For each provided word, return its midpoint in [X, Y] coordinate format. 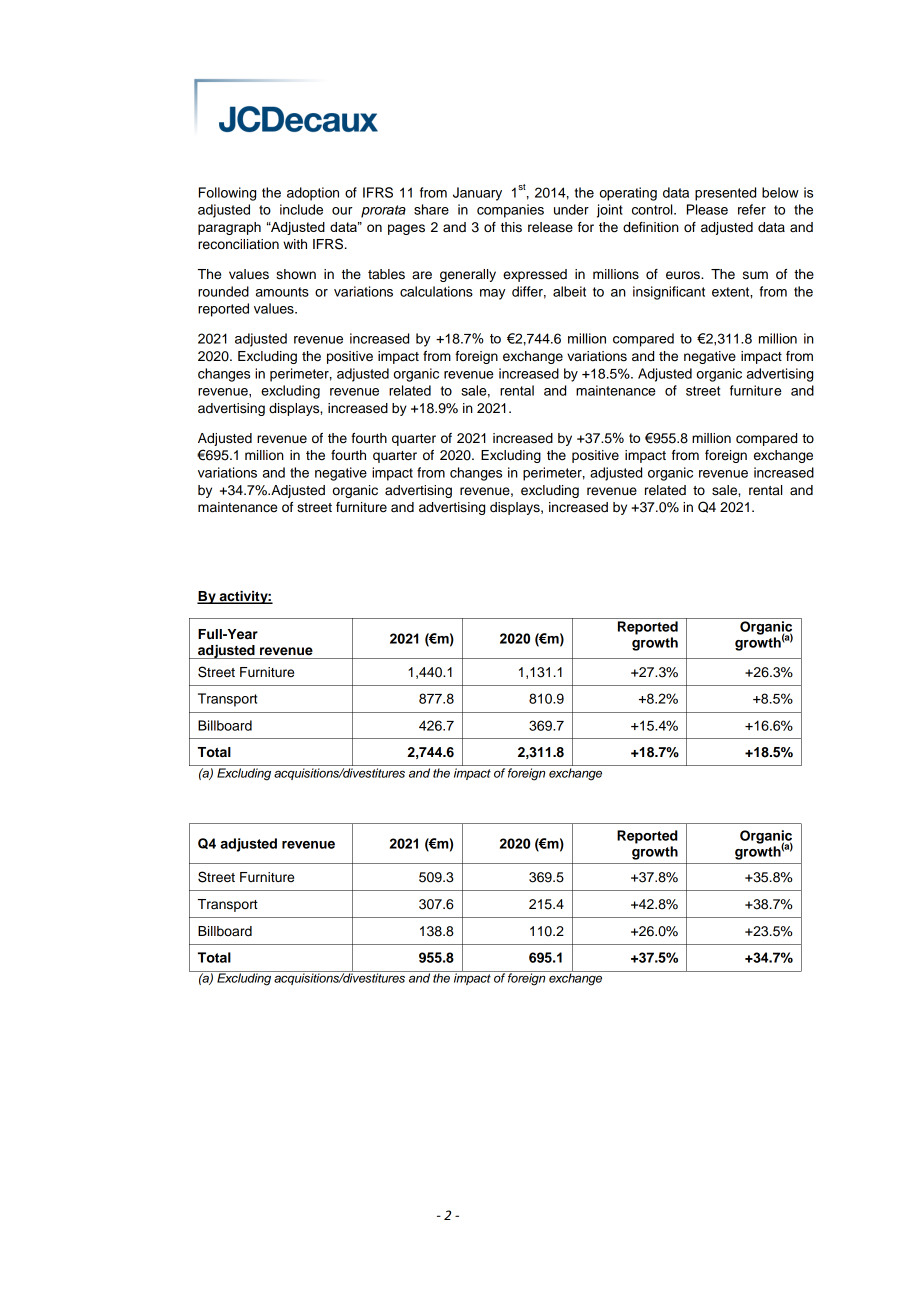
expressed [535, 275]
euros [684, 275]
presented [725, 194]
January [477, 194]
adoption [313, 194]
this [511, 227]
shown [296, 274]
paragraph [229, 228]
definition [651, 227]
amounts [282, 292]
